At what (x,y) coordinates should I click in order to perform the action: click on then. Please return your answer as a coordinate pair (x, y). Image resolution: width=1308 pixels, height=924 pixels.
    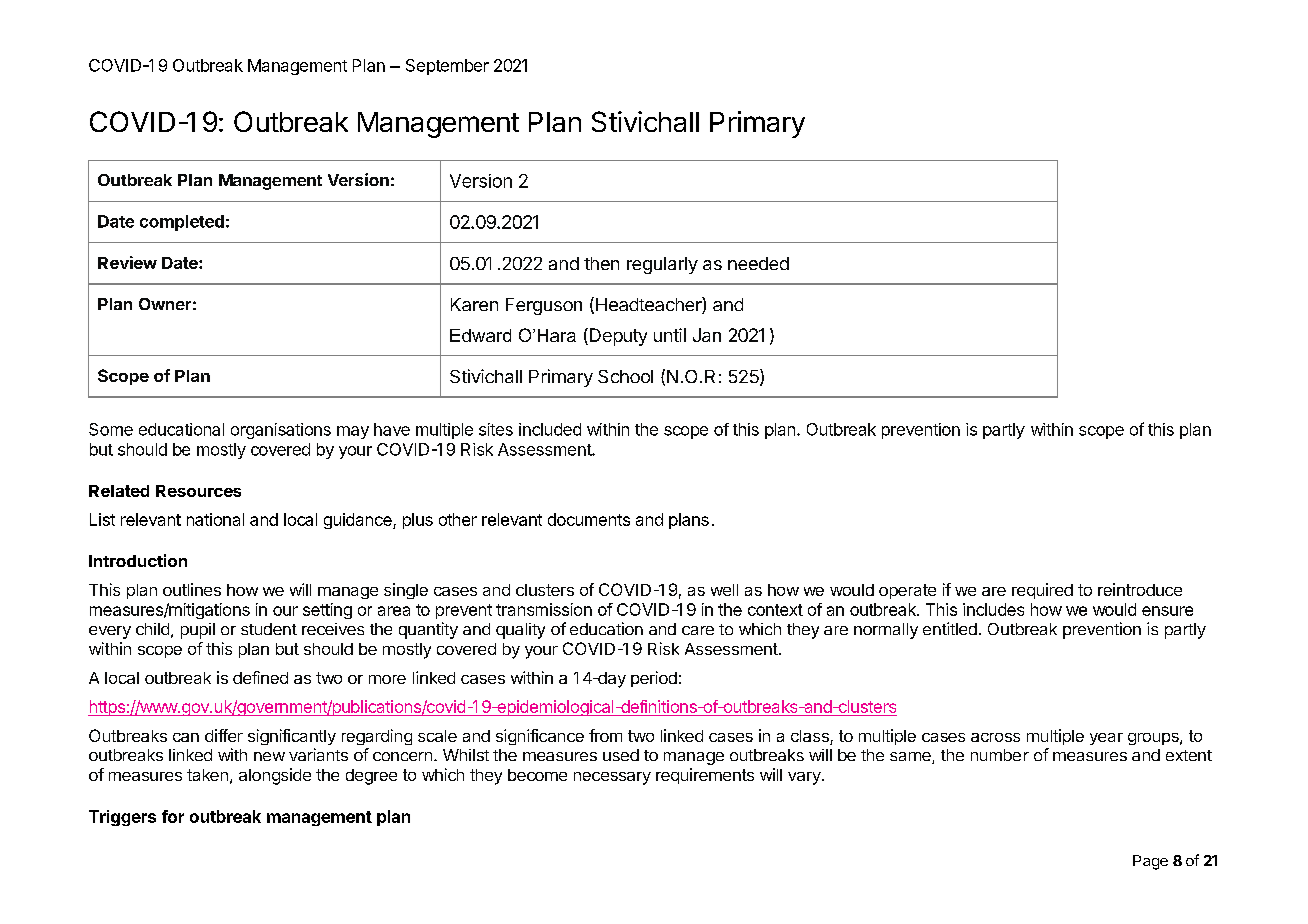
    Looking at the image, I should click on (601, 263).
